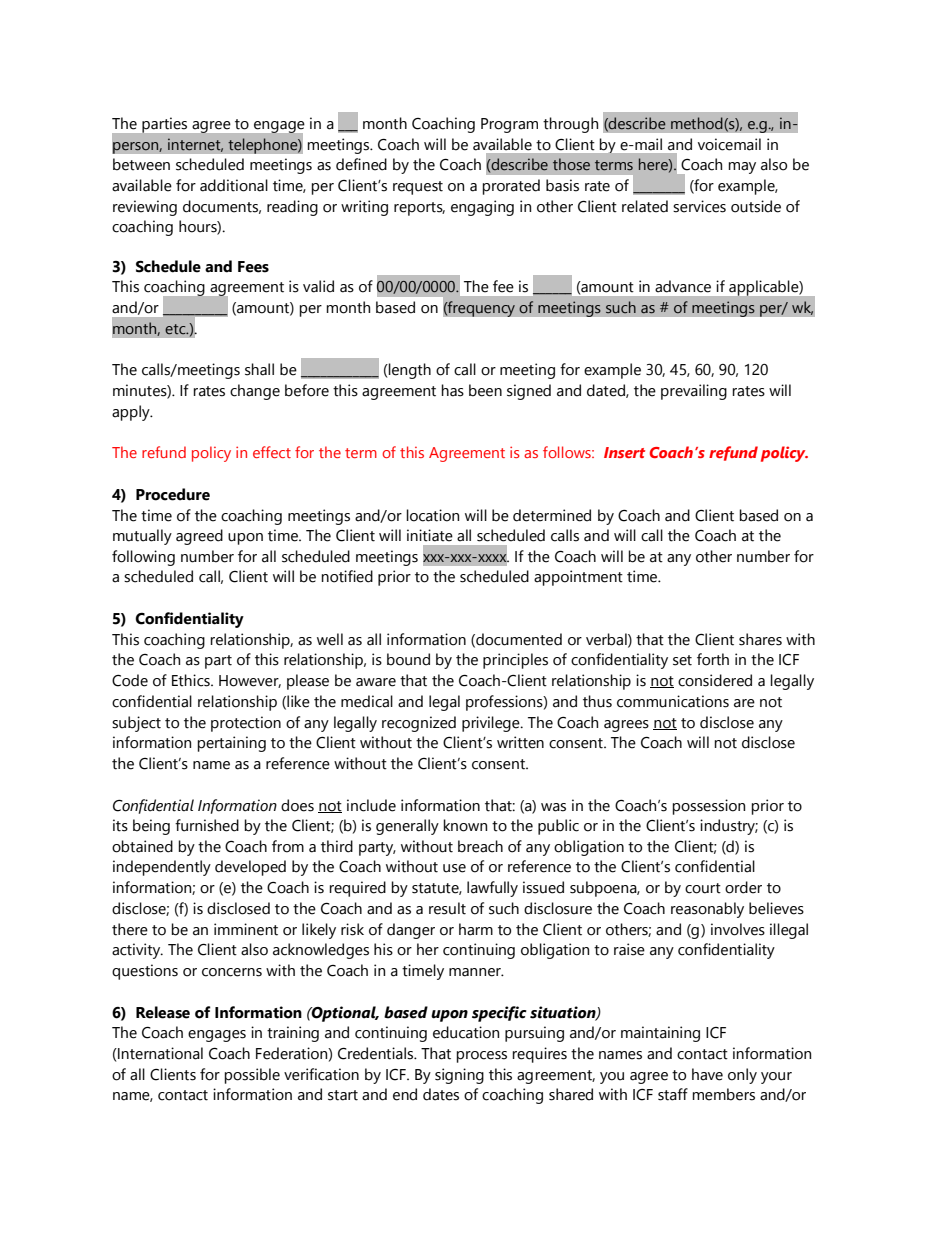 Image resolution: width=952 pixels, height=1233 pixels. Describe the element at coordinates (418, 188) in the screenshot. I see `request` at that location.
